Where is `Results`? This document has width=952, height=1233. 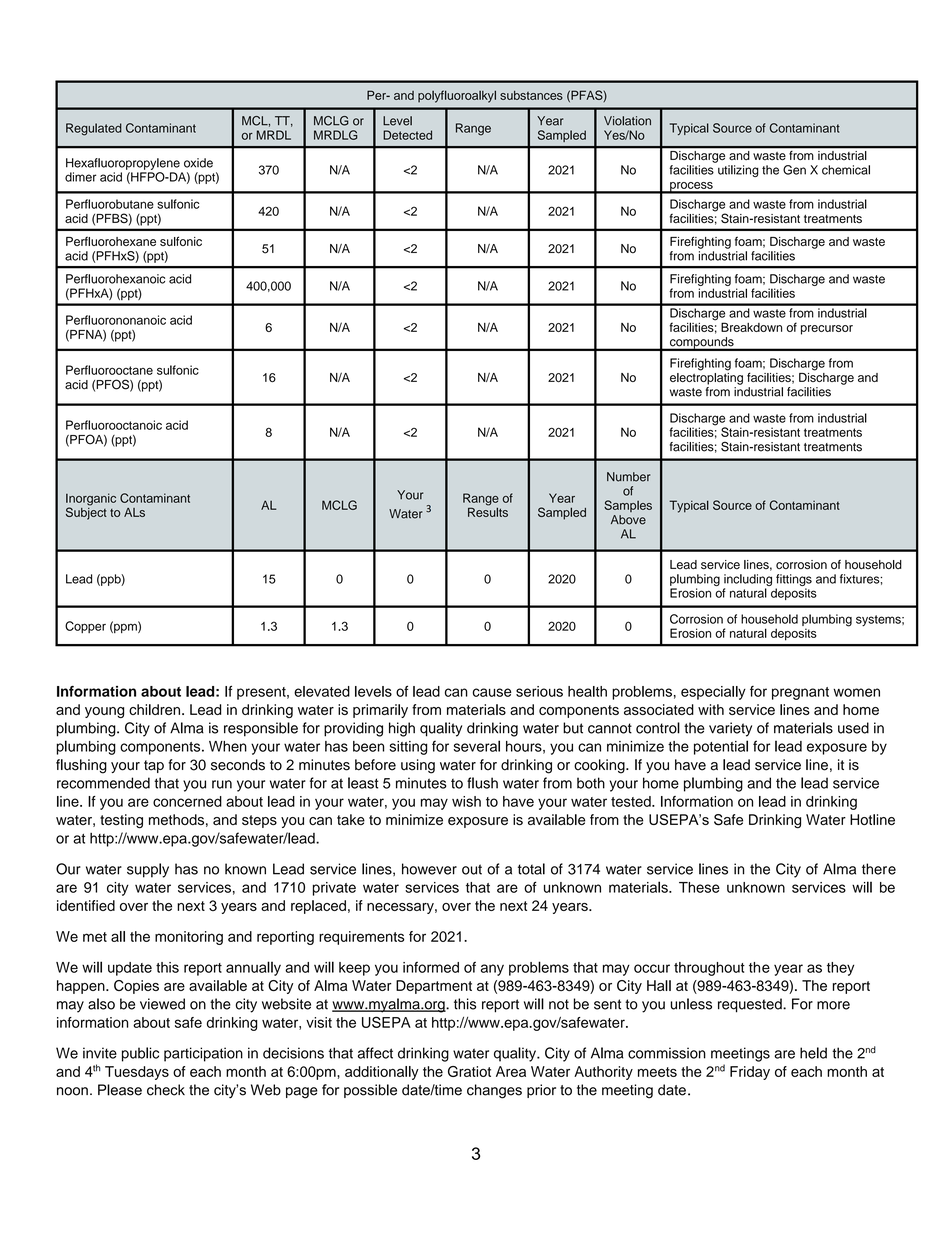 Results is located at coordinates (488, 511).
